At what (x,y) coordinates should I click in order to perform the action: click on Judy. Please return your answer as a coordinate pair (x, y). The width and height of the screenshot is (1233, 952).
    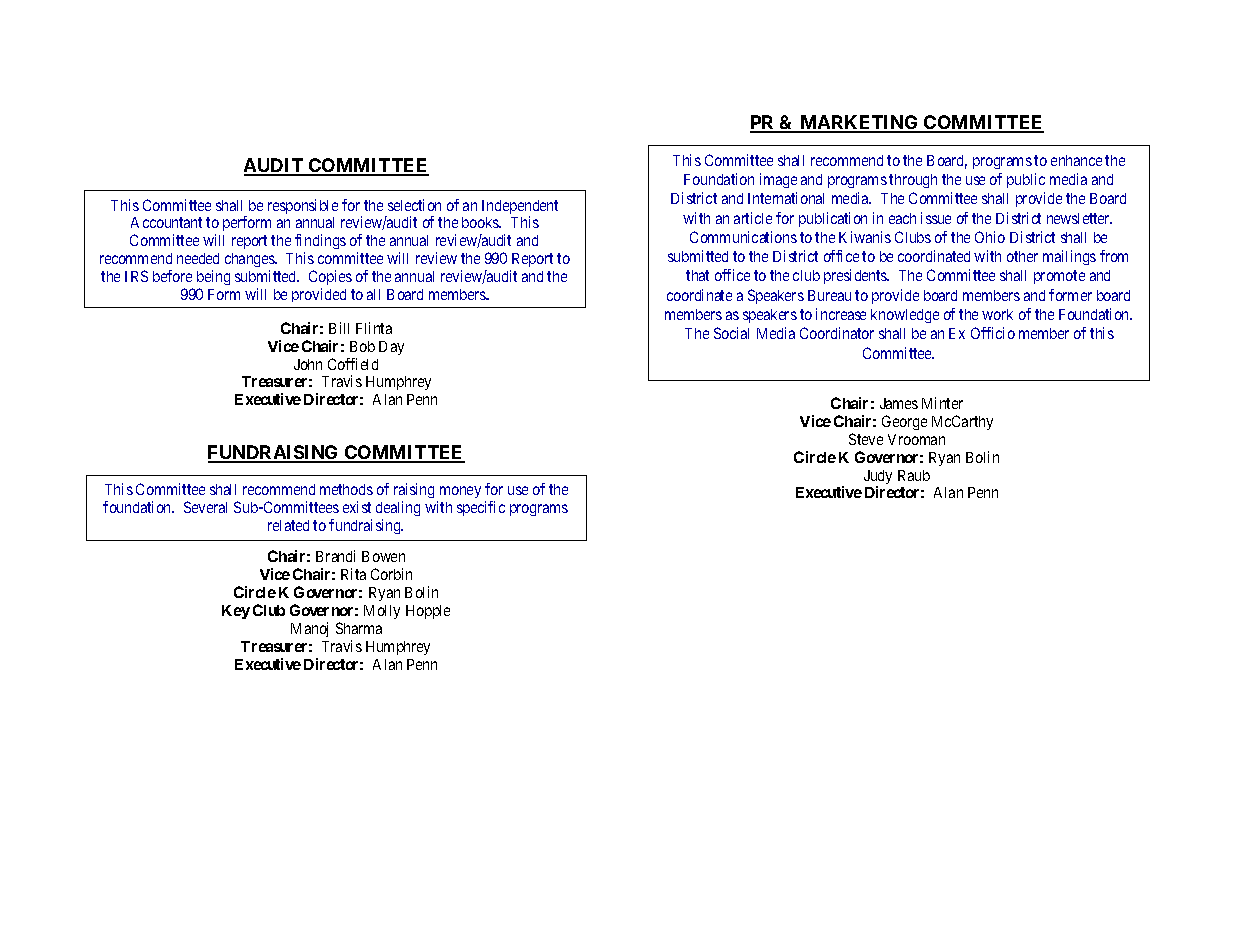
    Looking at the image, I should click on (878, 478).
